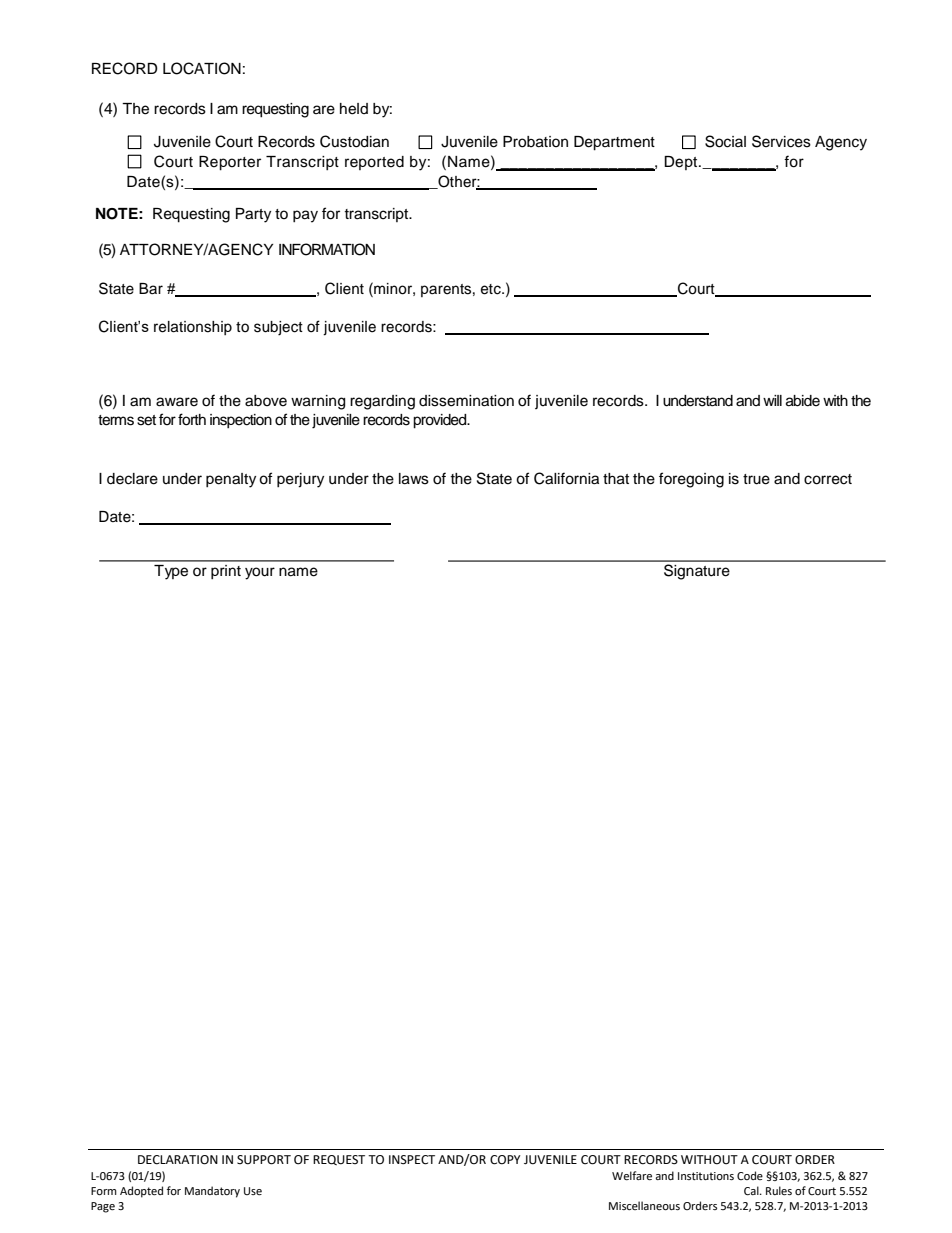 The width and height of the page is (952, 1233). Describe the element at coordinates (750, 1175) in the page. I see `Code` at that location.
